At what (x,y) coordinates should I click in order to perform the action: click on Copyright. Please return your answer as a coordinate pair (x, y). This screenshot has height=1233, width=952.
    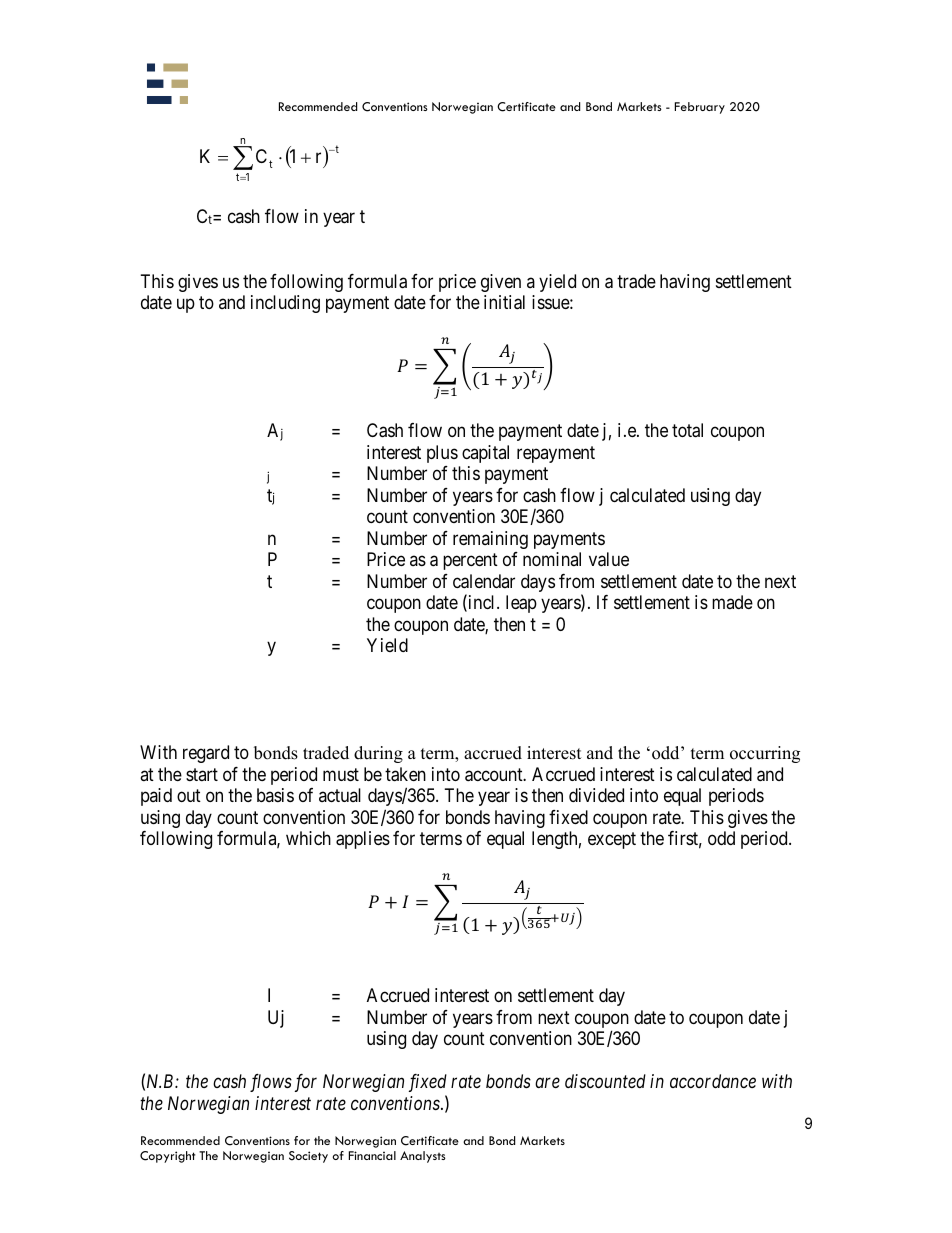
    Looking at the image, I should click on (167, 1157).
